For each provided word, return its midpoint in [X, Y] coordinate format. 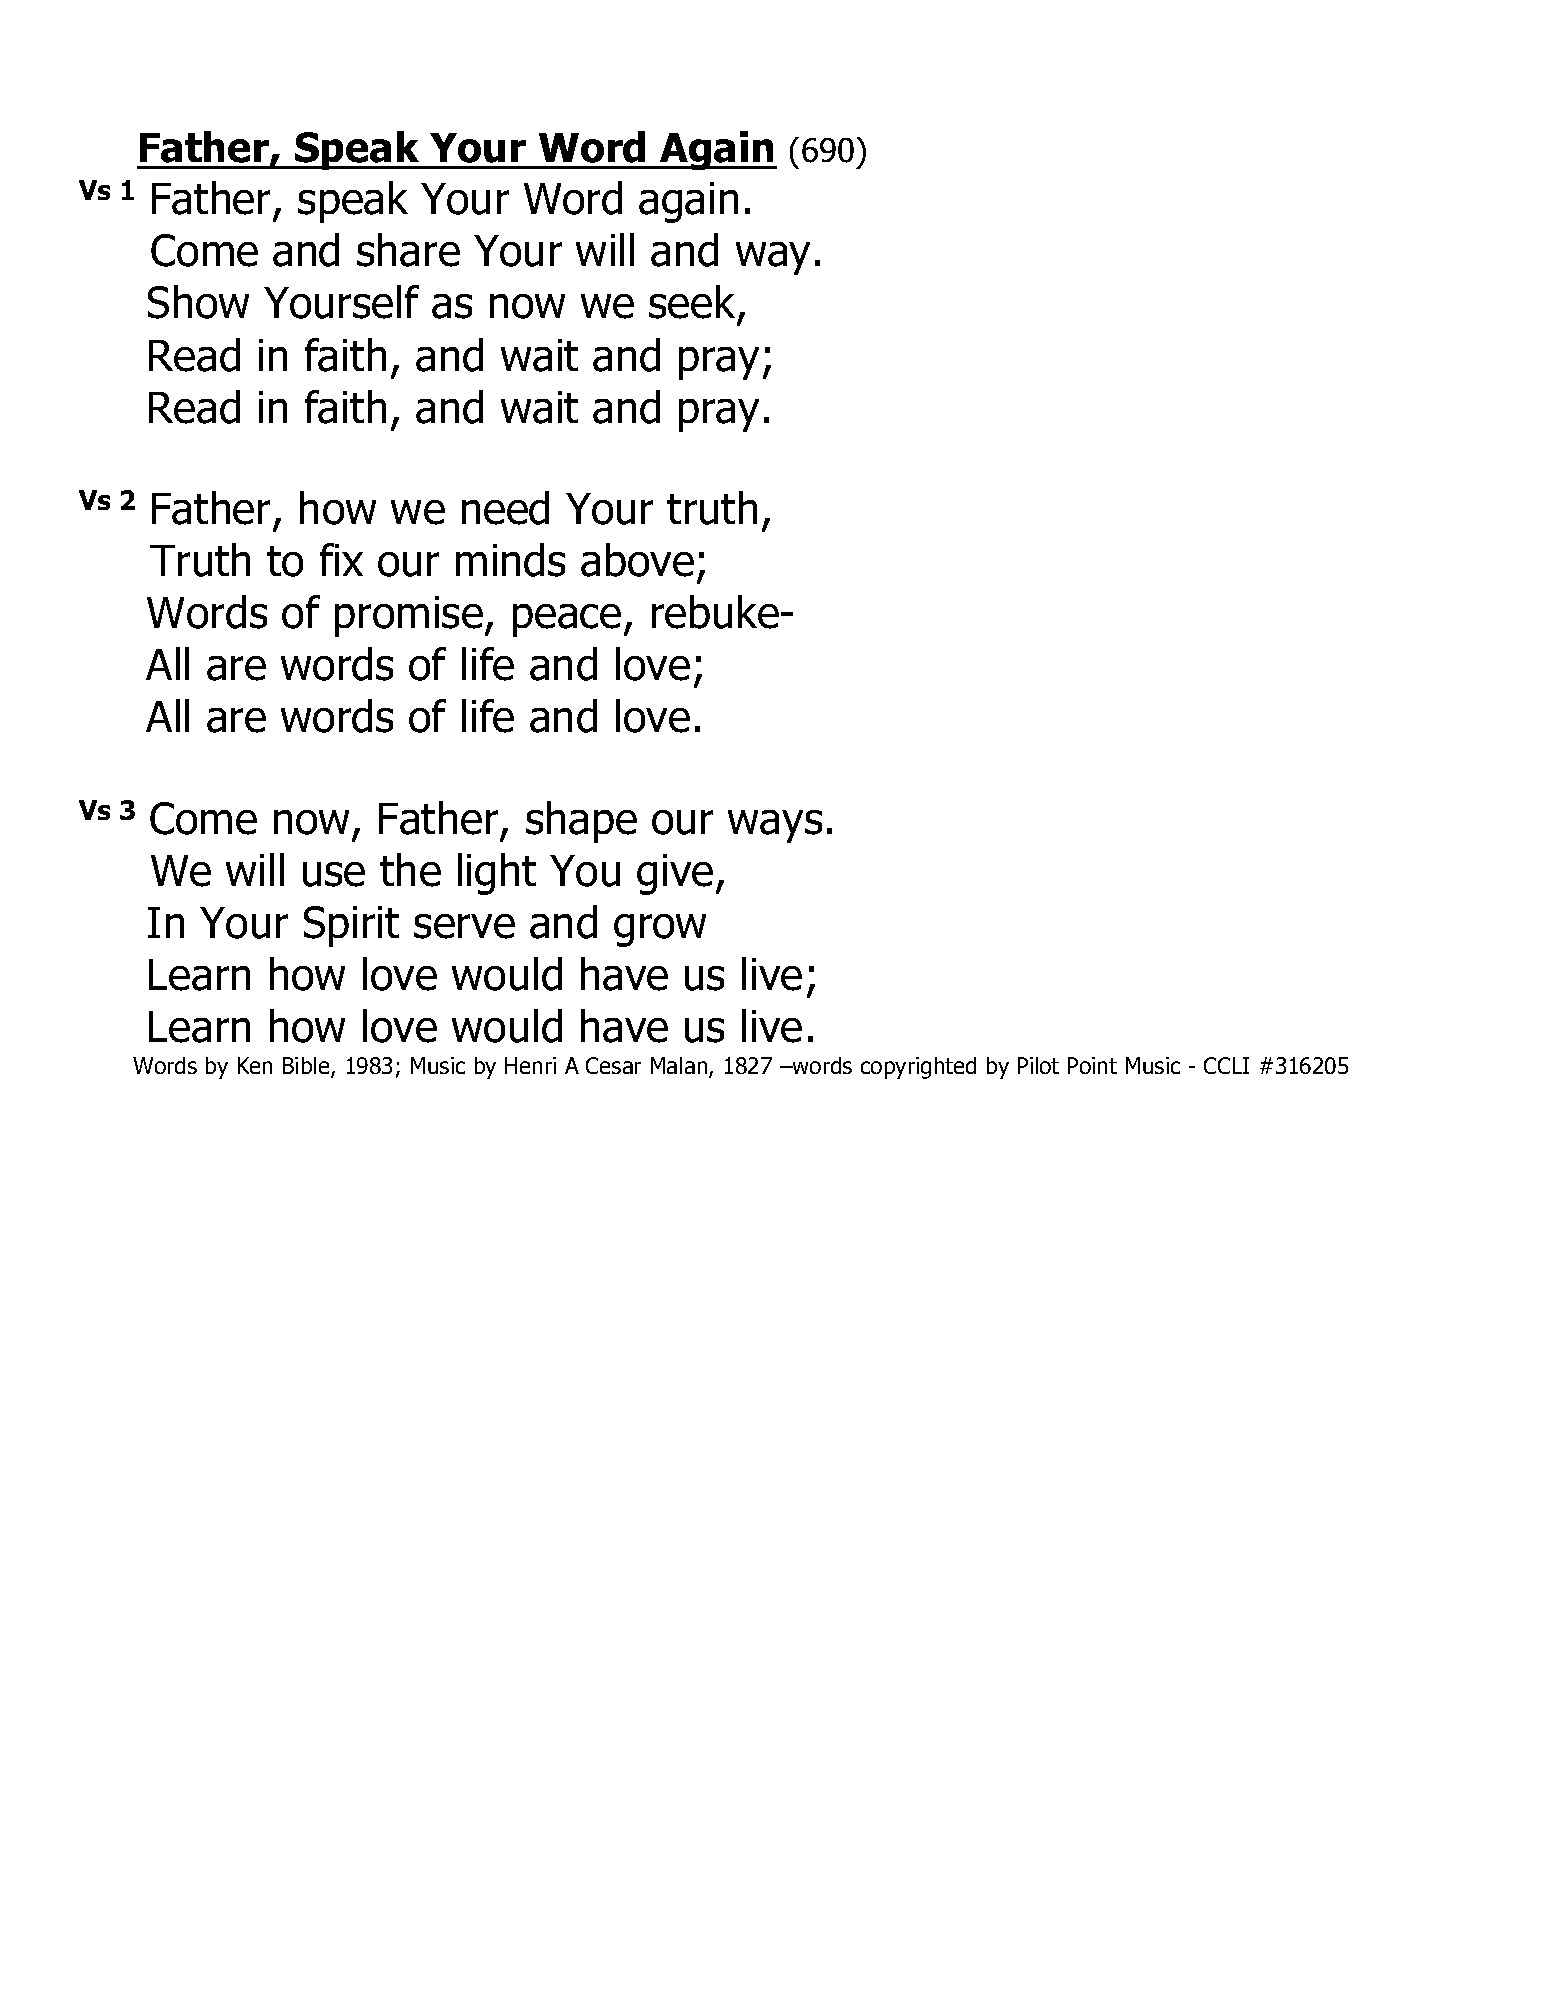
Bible [307, 1067]
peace [567, 620]
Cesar [613, 1065]
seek [692, 302]
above [637, 560]
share [408, 250]
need [505, 508]
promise [409, 616]
